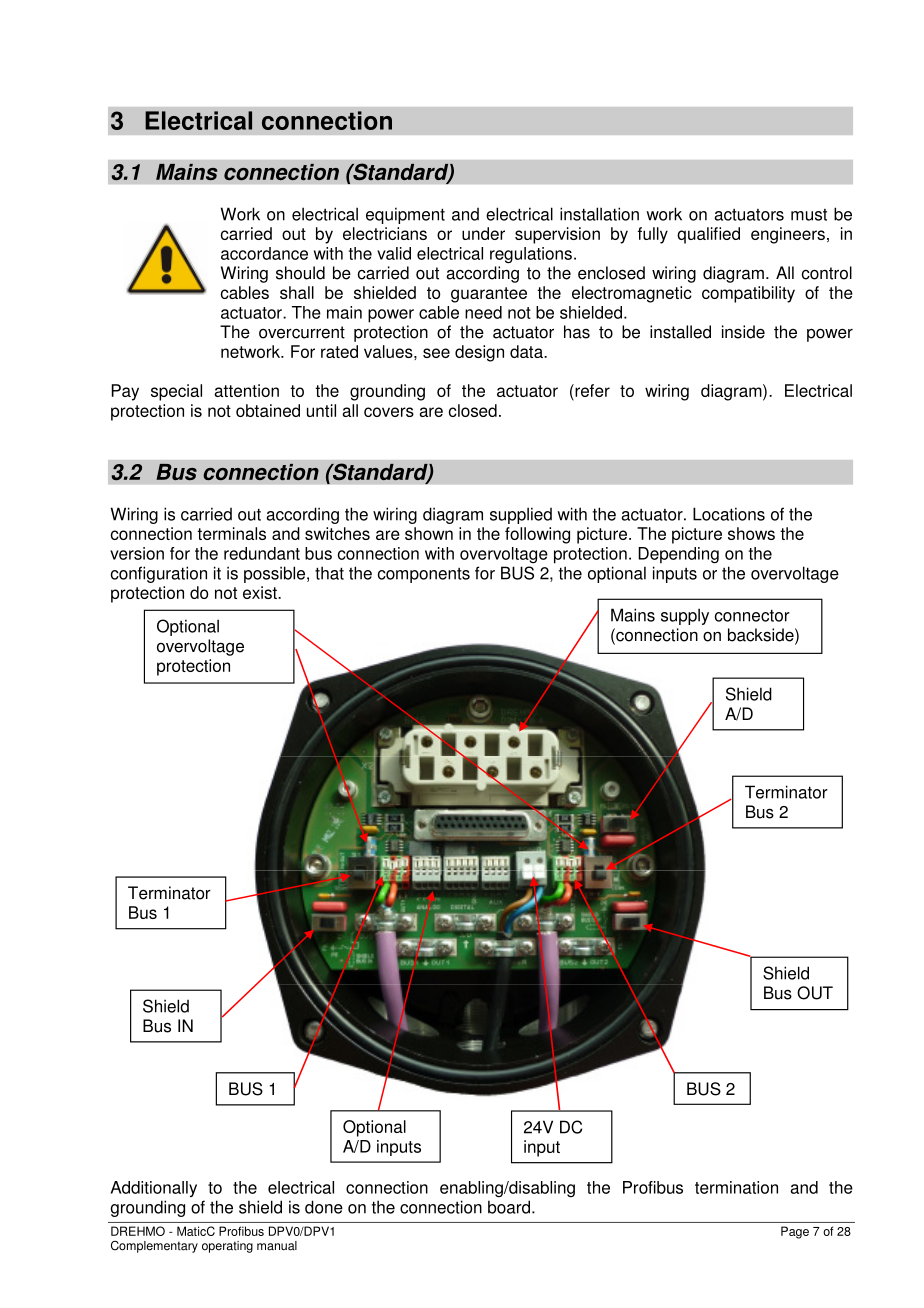 The width and height of the screenshot is (924, 1308). Describe the element at coordinates (424, 575) in the screenshot. I see `components` at that location.
